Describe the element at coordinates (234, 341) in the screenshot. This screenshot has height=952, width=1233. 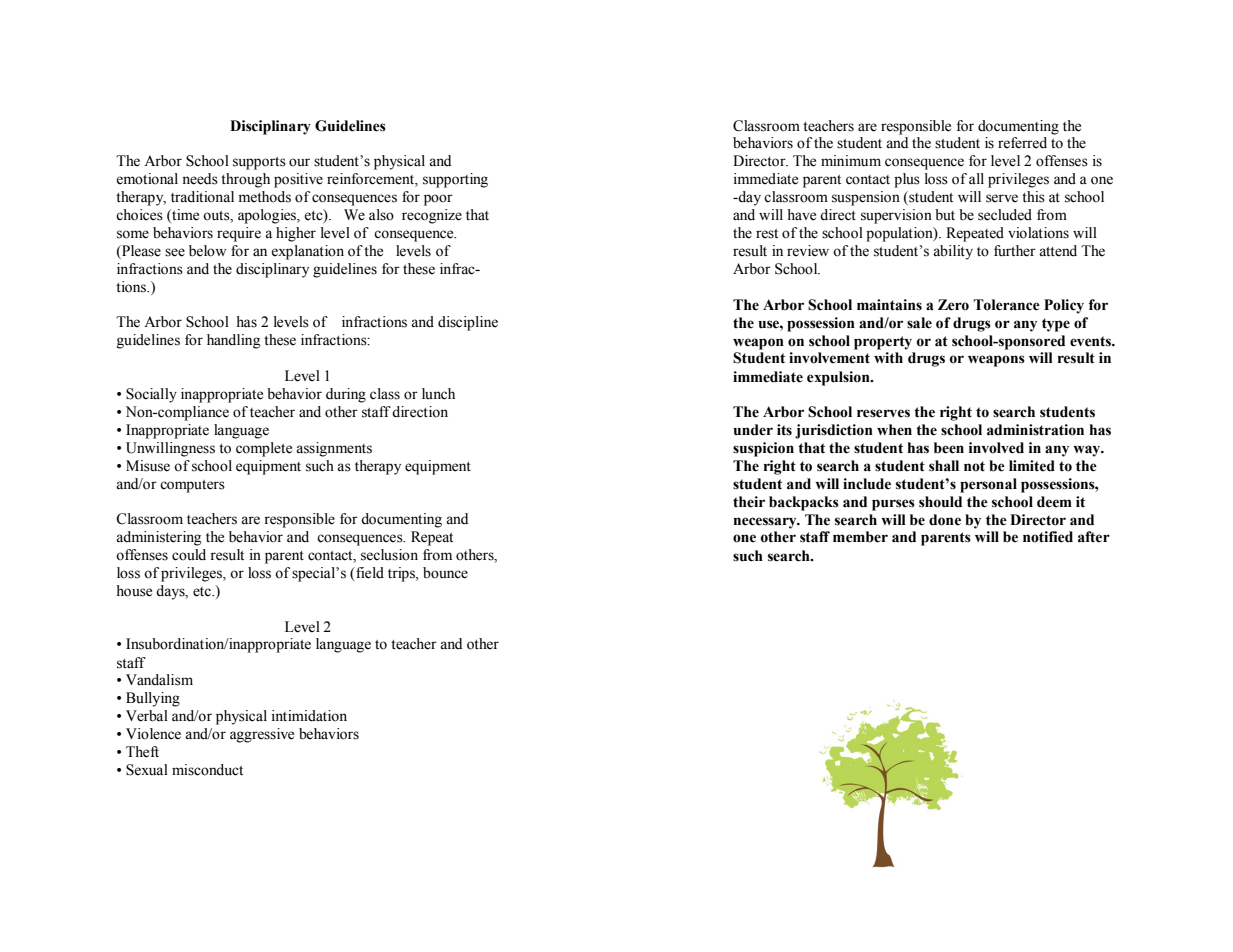
I see `handling` at that location.
